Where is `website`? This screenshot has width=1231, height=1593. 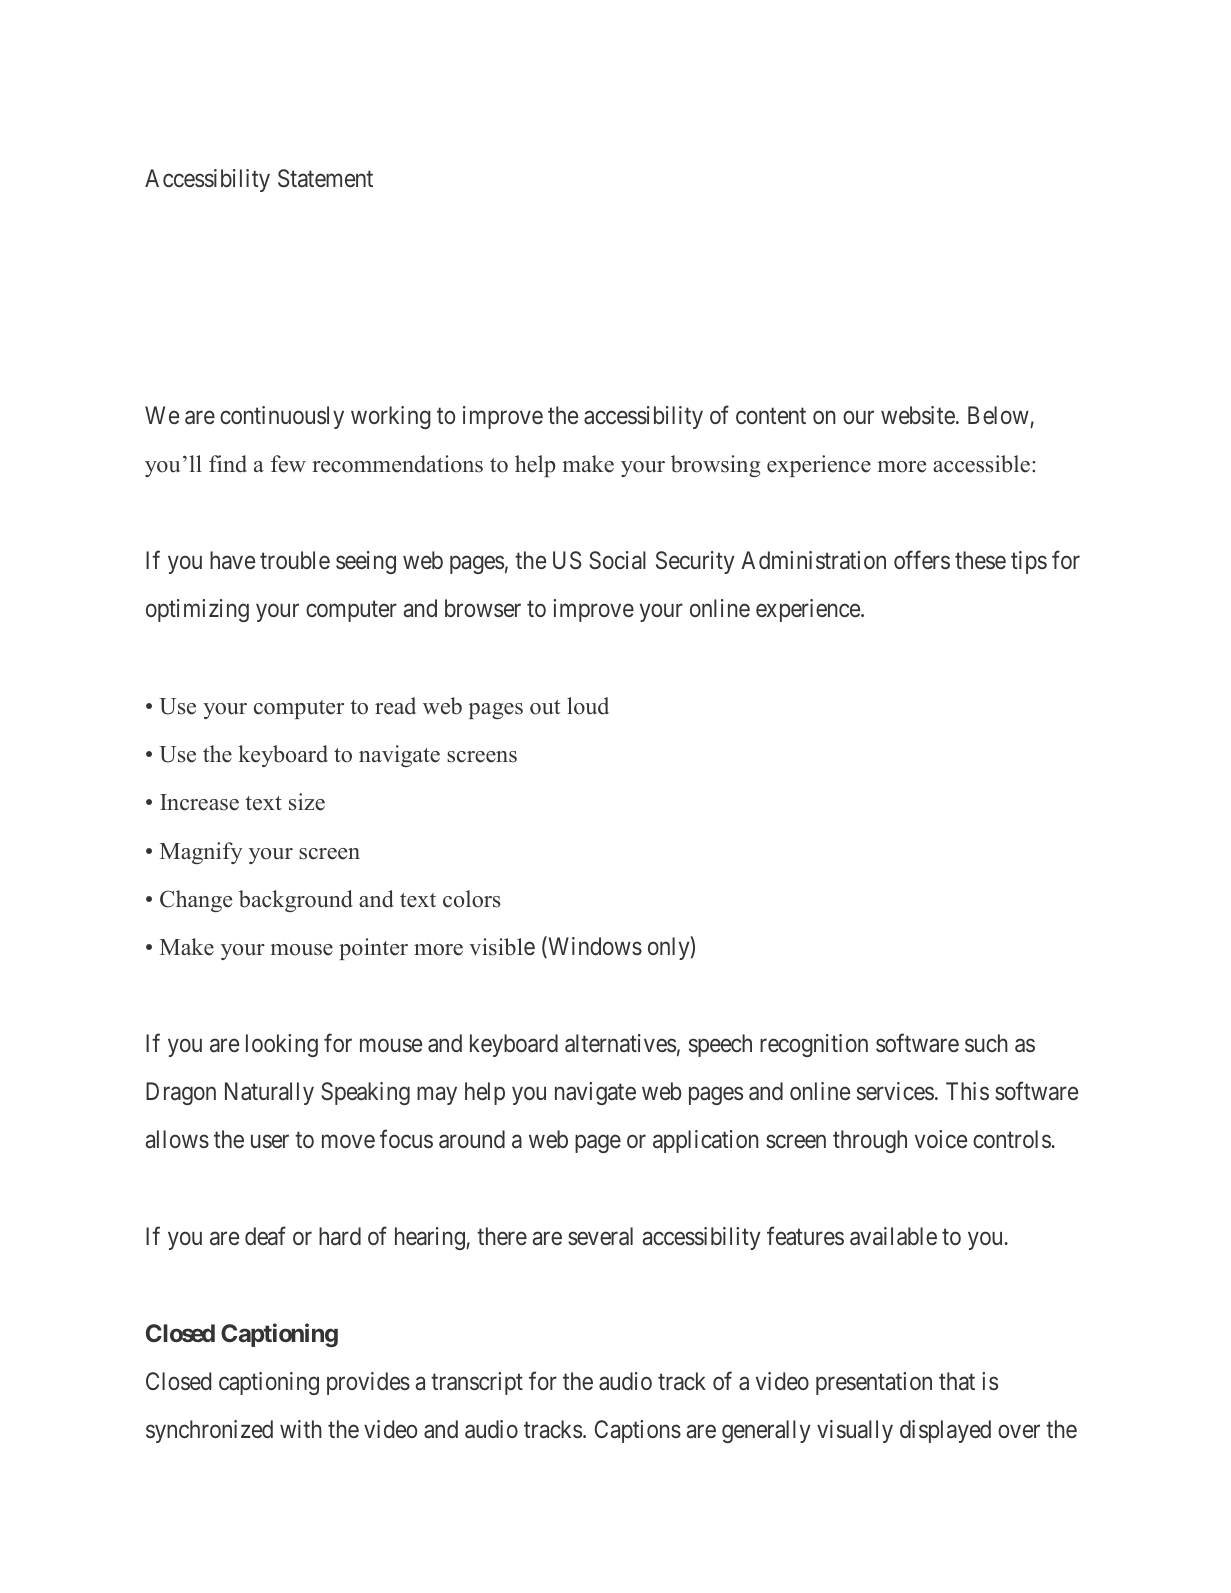 website is located at coordinates (918, 415).
